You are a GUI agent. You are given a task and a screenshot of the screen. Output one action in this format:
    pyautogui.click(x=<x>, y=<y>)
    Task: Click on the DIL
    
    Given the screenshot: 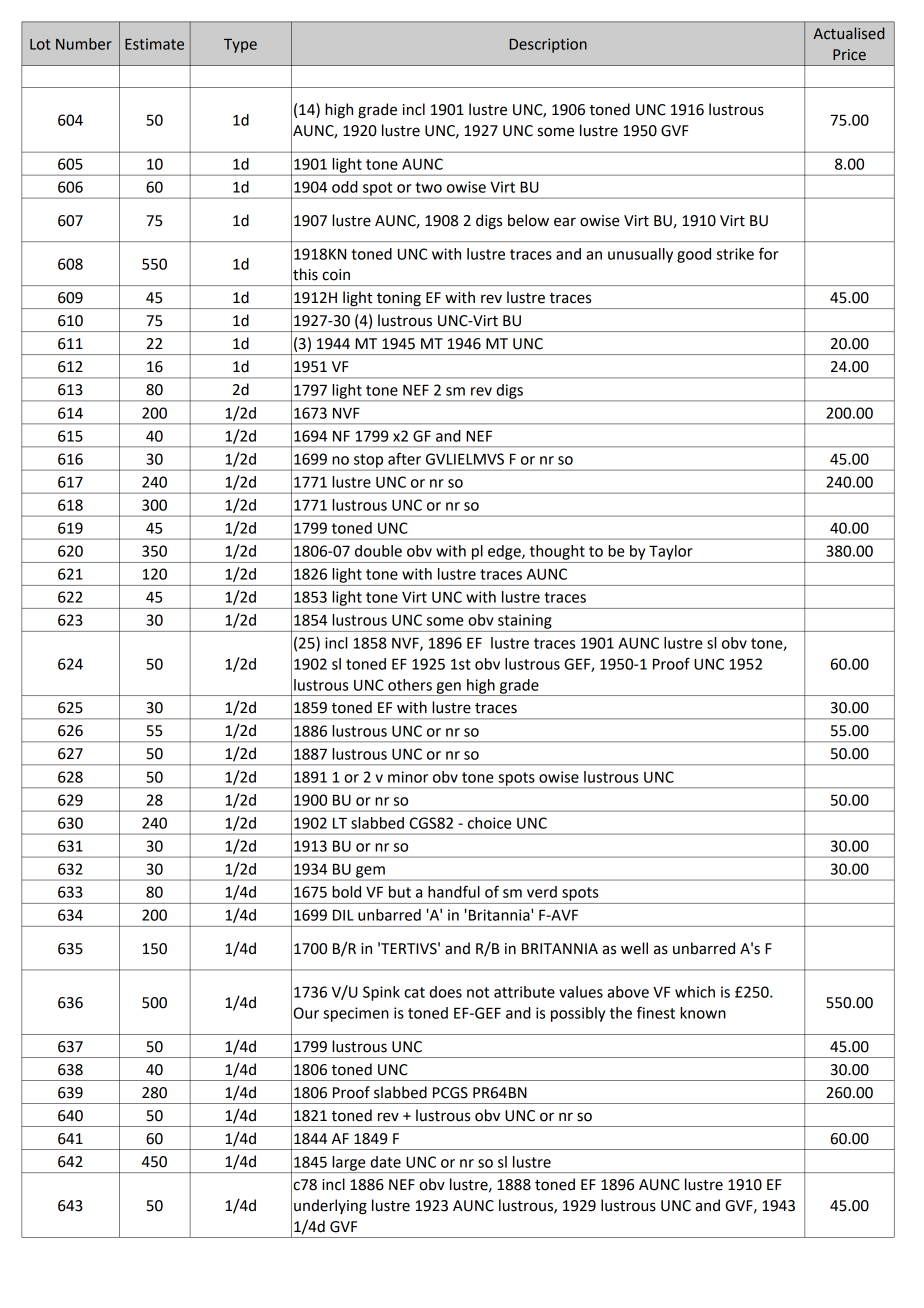 What is the action you would take?
    pyautogui.click(x=343, y=915)
